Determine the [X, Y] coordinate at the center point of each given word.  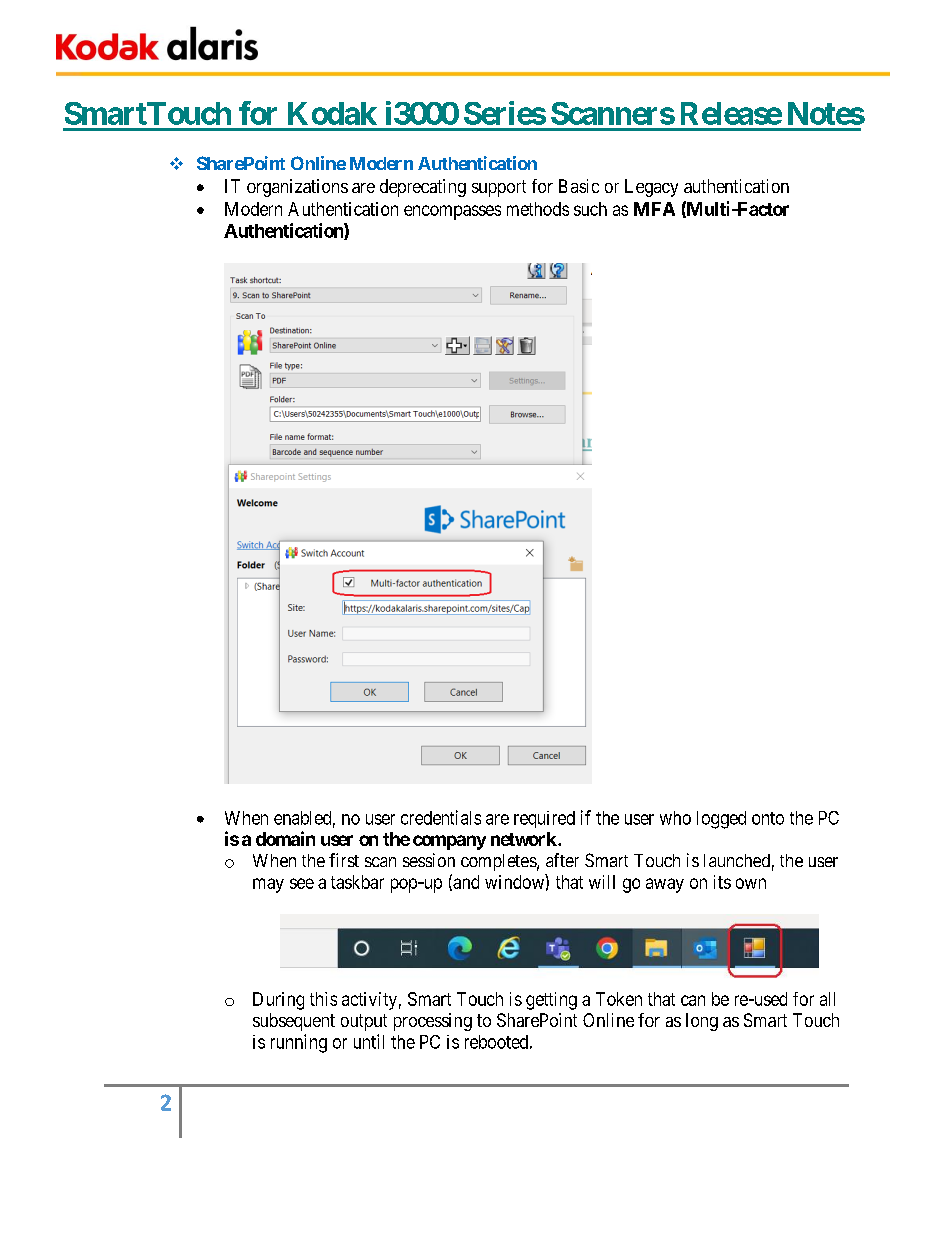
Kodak [332, 113]
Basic [579, 186]
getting [551, 1001]
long [702, 1022]
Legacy [651, 188]
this [323, 999]
